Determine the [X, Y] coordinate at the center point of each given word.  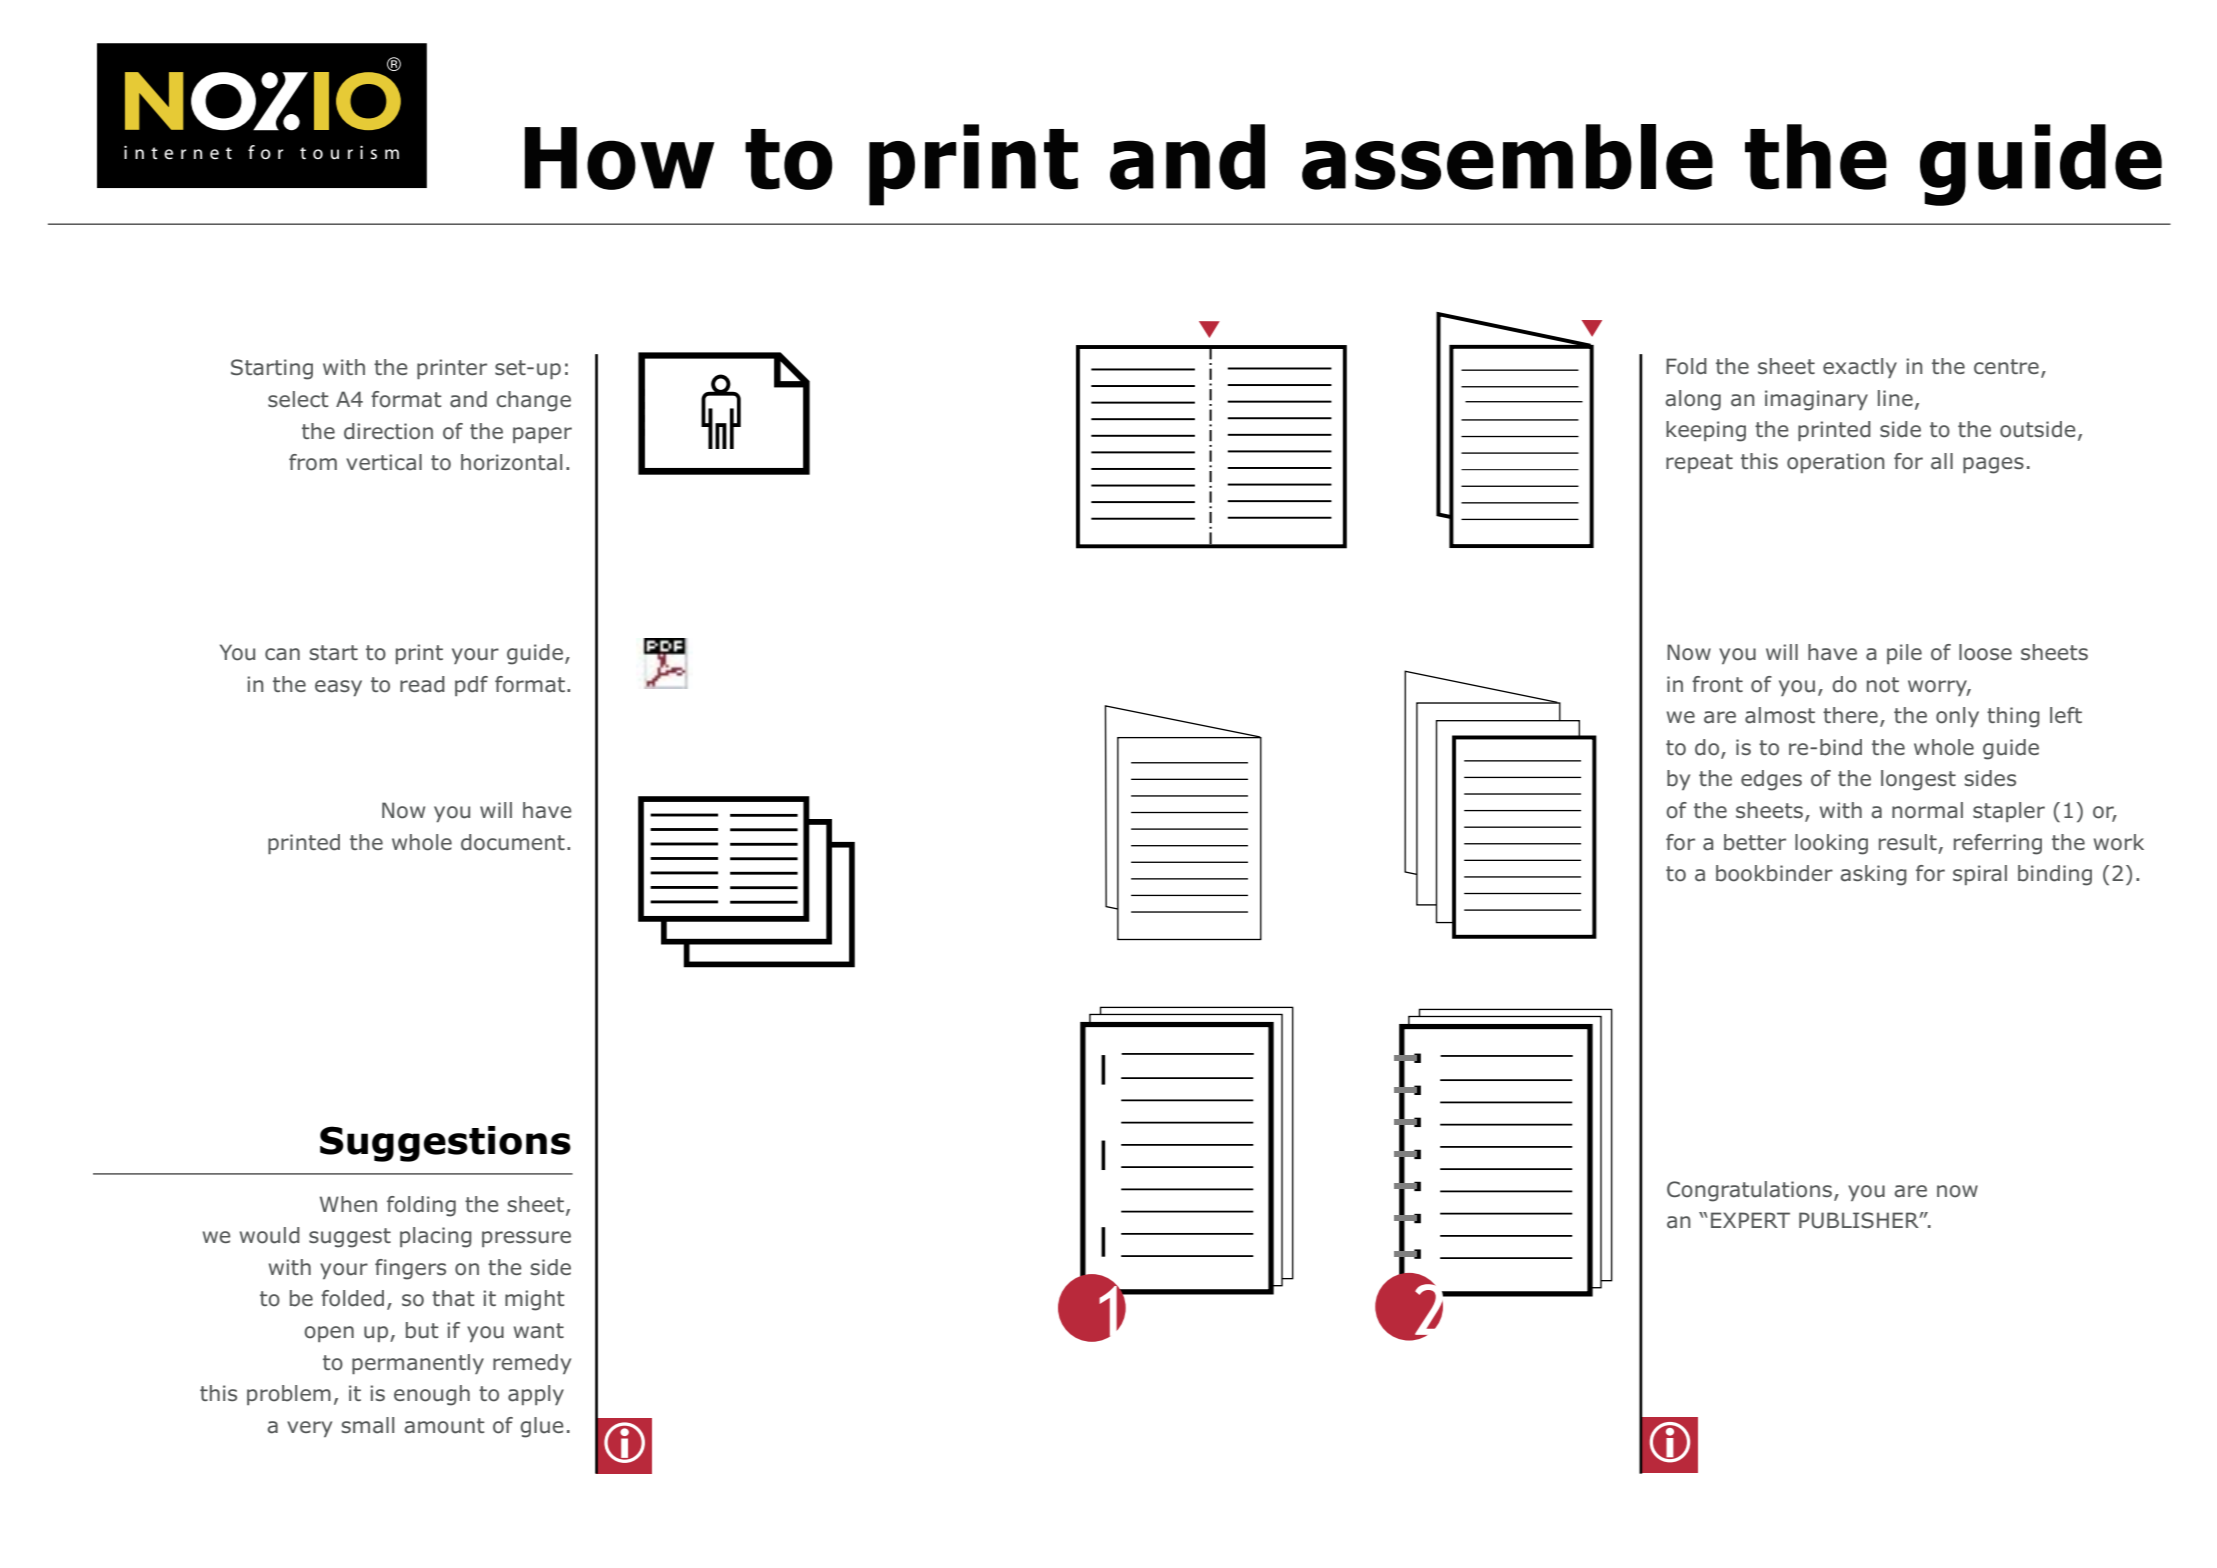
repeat [1699, 463]
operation [1836, 463]
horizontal [511, 462]
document [513, 842]
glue [542, 1427]
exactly [1860, 368]
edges [1771, 780]
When [348, 1204]
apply [536, 1395]
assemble [1507, 157]
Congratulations [1749, 1191]
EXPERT [1750, 1220]
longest [1918, 780]
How [620, 158]
